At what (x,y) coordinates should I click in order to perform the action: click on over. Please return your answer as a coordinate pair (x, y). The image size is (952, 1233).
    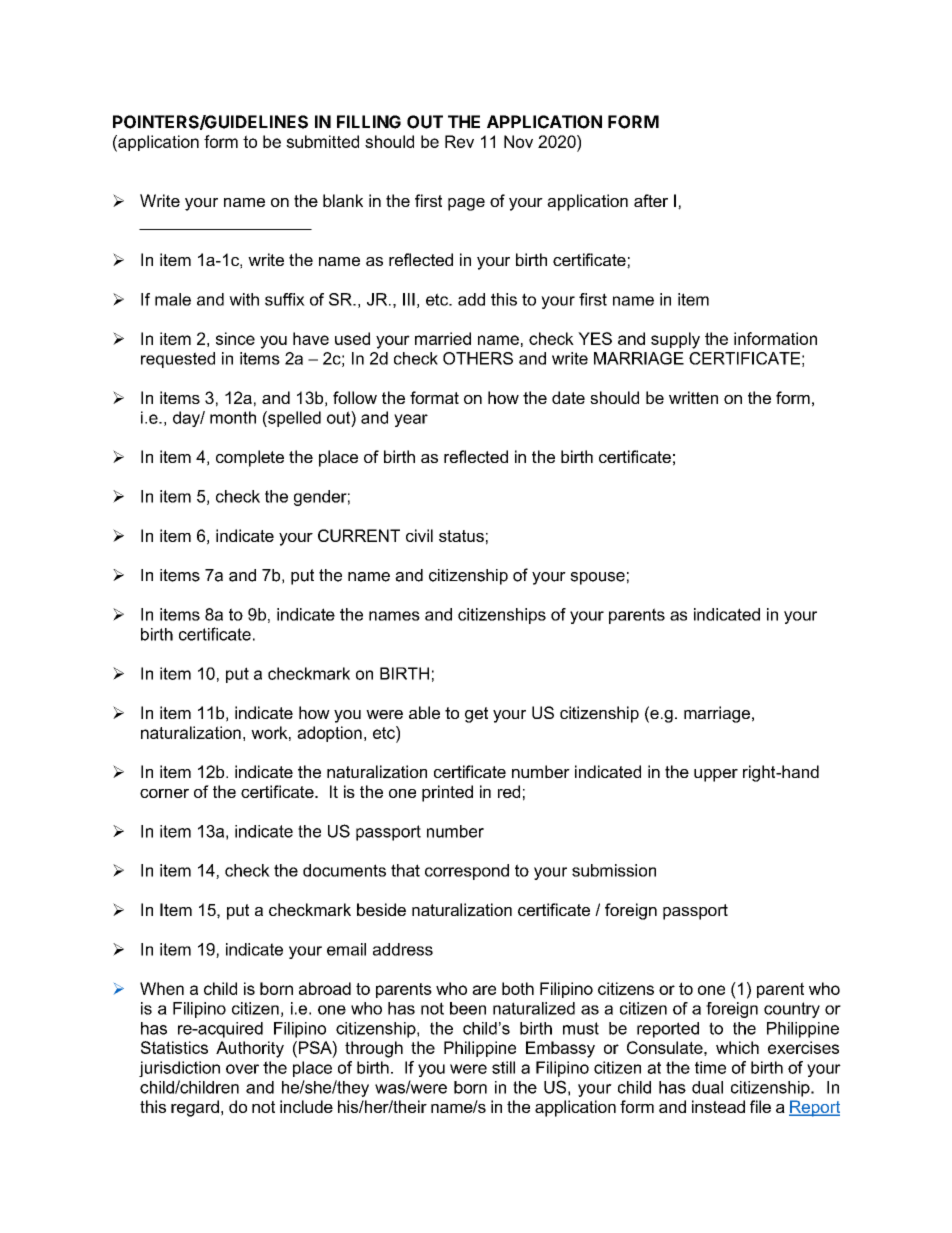
    Looking at the image, I should click on (242, 1069).
